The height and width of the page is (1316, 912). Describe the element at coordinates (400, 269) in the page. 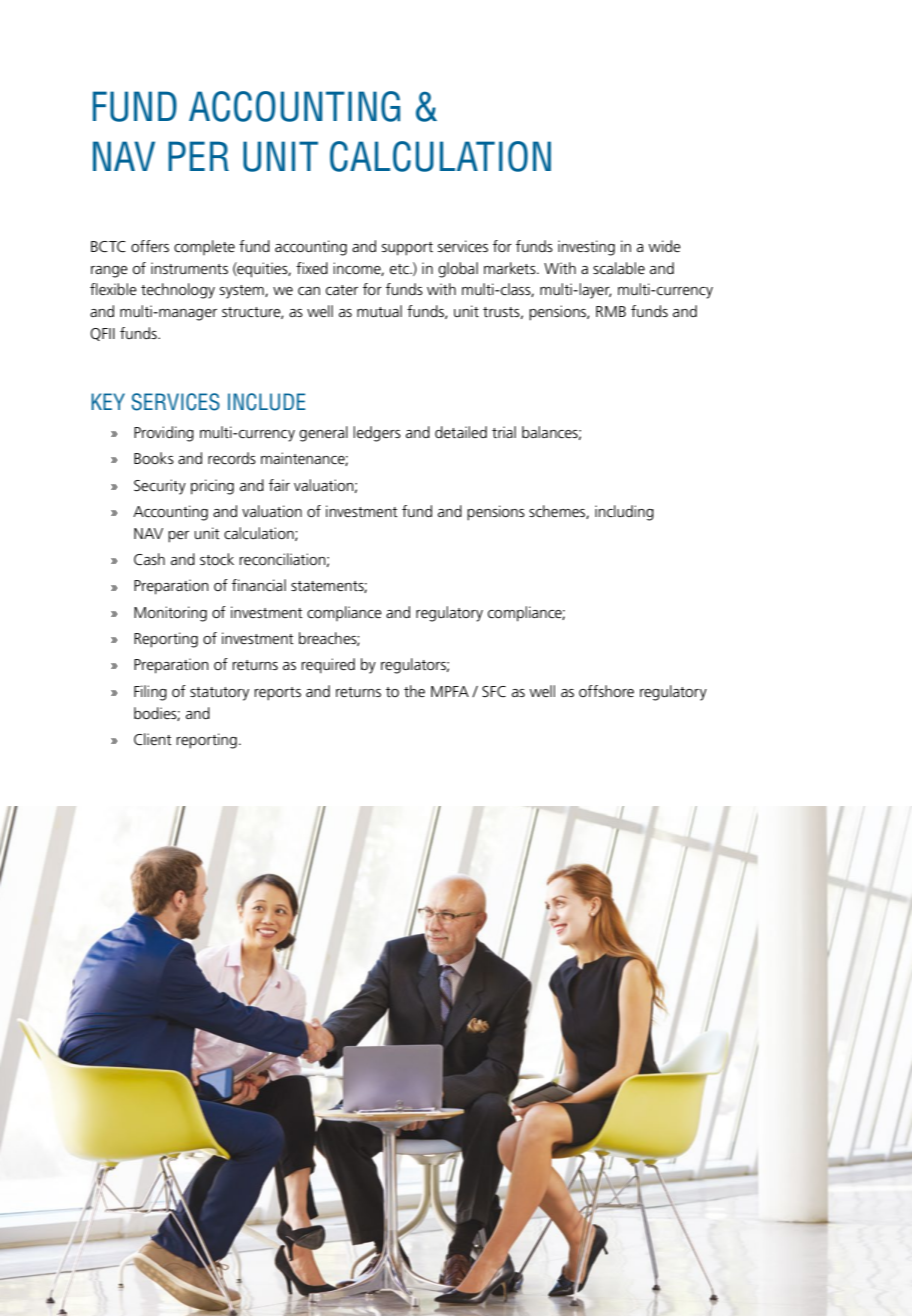

I see `etc` at that location.
